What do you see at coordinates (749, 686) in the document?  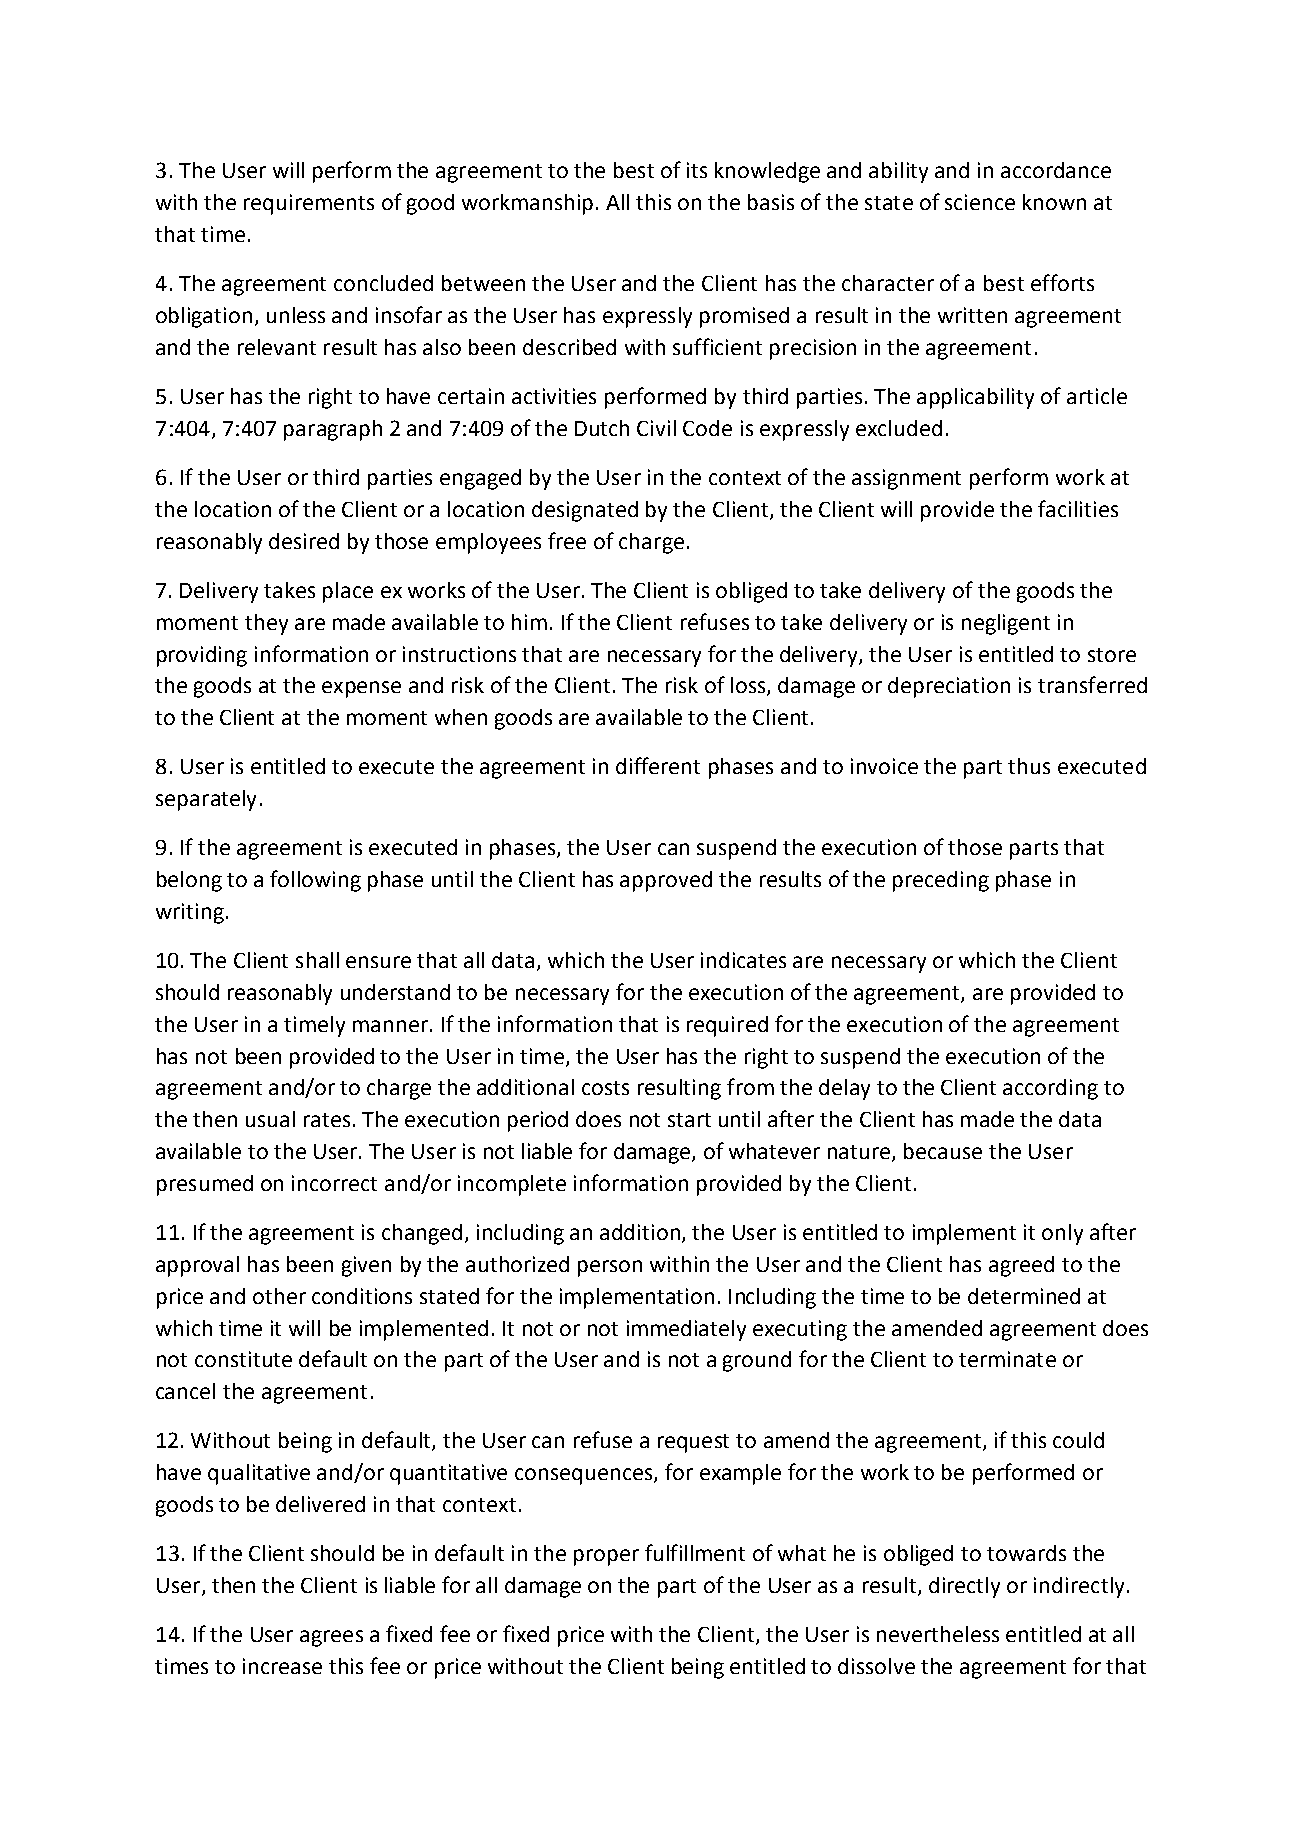 I see `loss` at bounding box center [749, 686].
